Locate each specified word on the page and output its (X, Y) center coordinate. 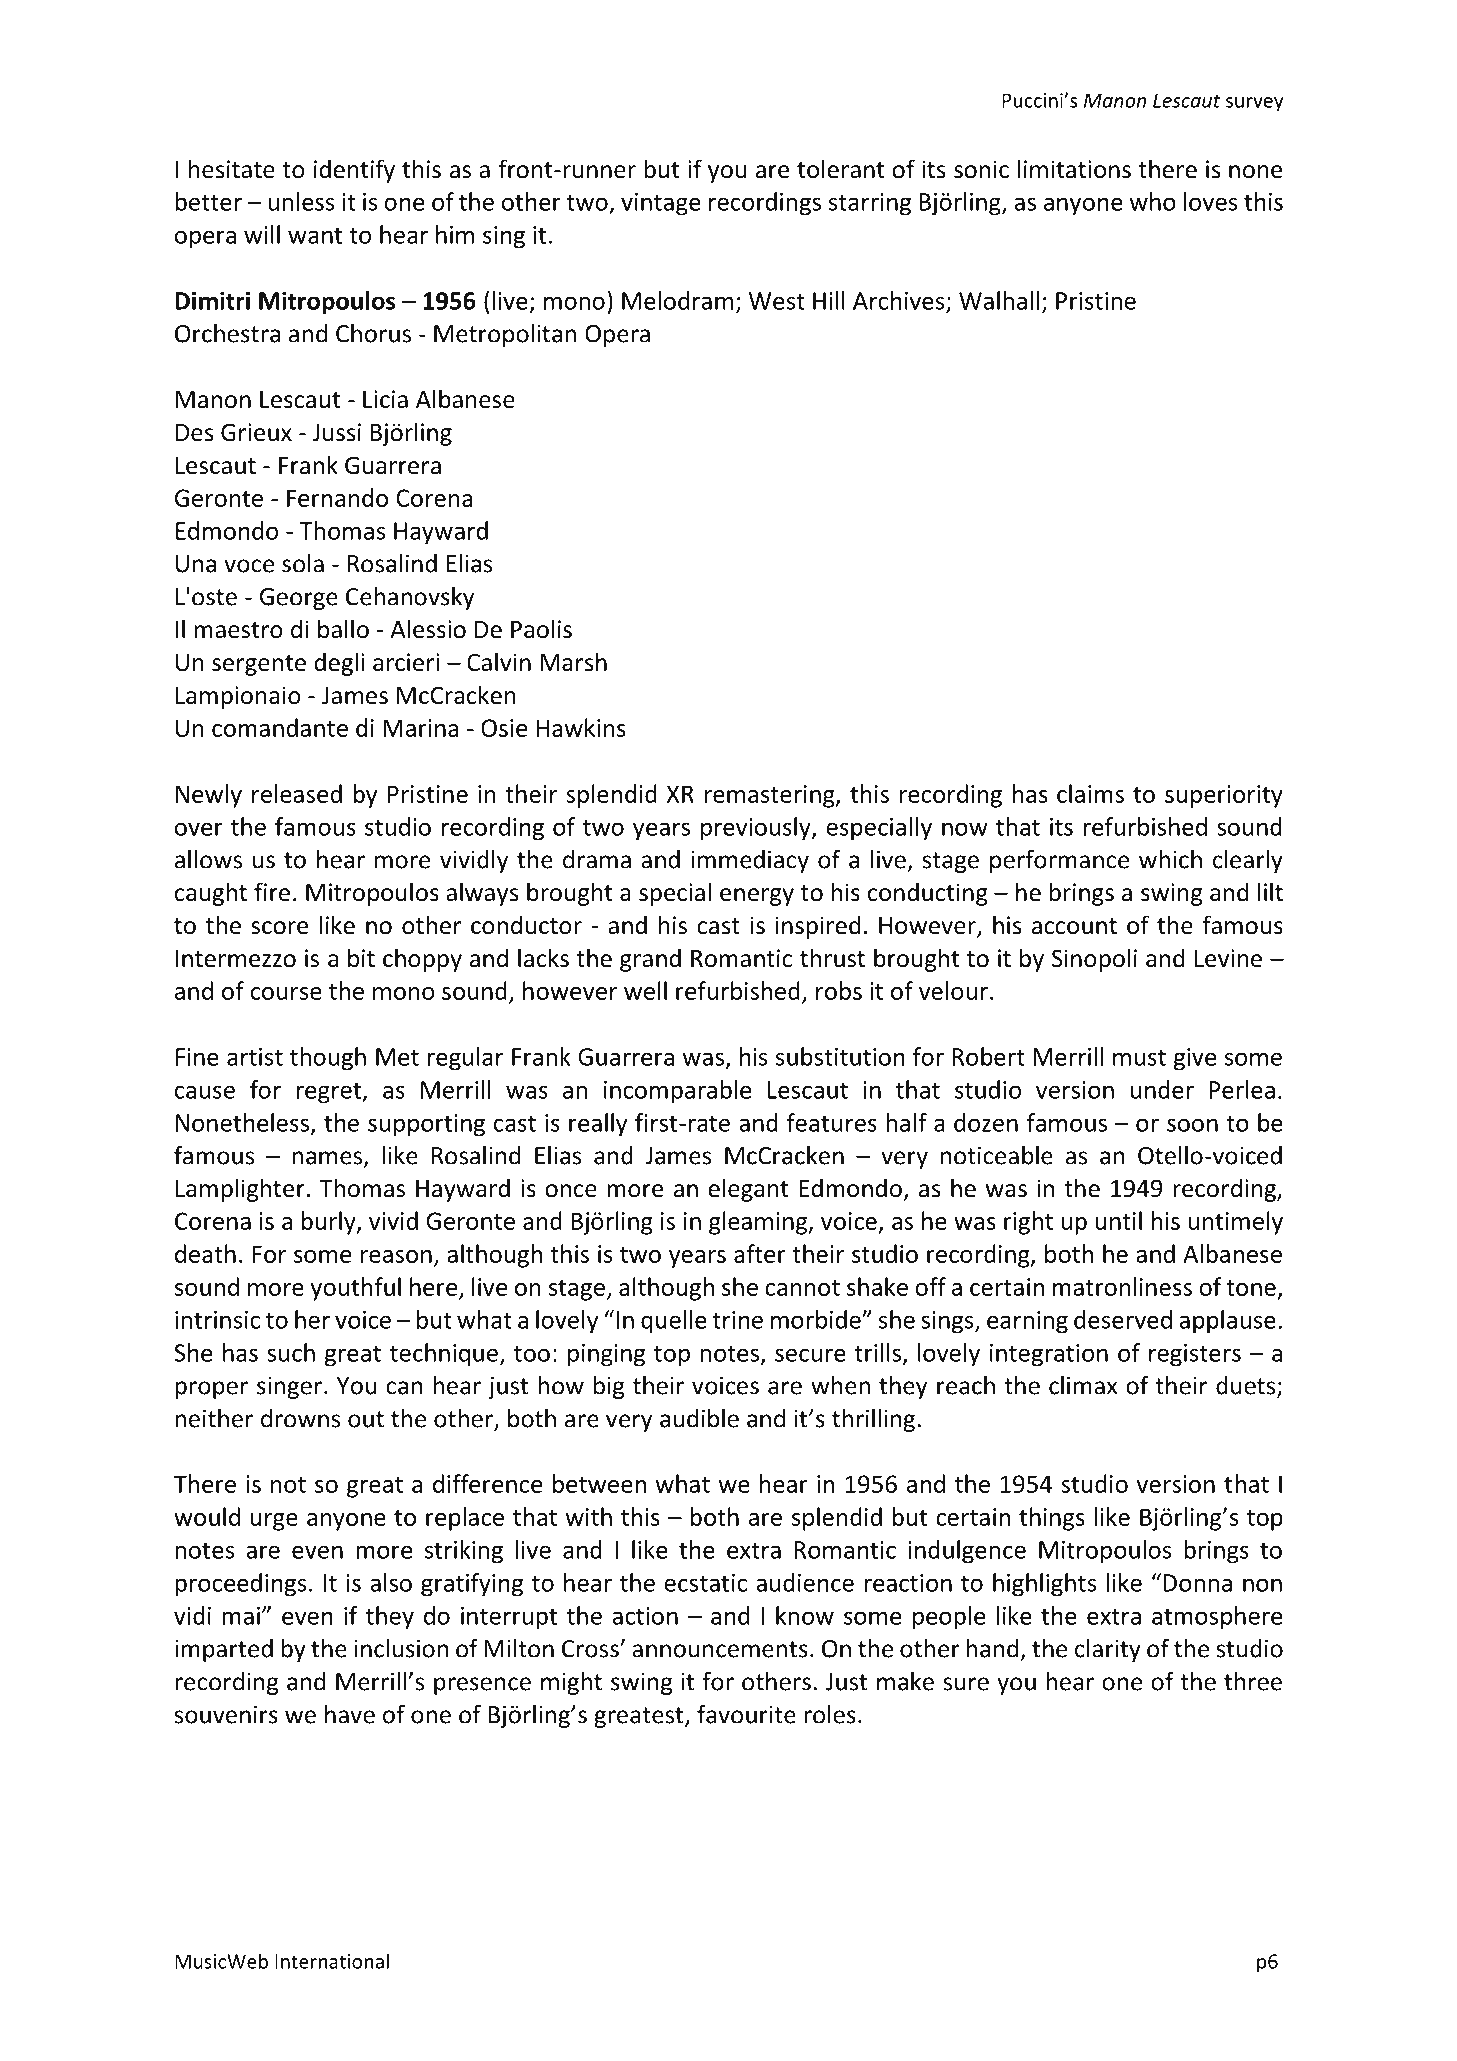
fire (272, 892)
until (1119, 1220)
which (1170, 859)
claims (1090, 793)
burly (329, 1223)
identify (354, 171)
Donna (1197, 1583)
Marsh (573, 662)
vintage (661, 204)
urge (274, 1522)
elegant (748, 1190)
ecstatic (705, 1583)
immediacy (750, 861)
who (1152, 201)
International (332, 1961)
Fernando (337, 497)
